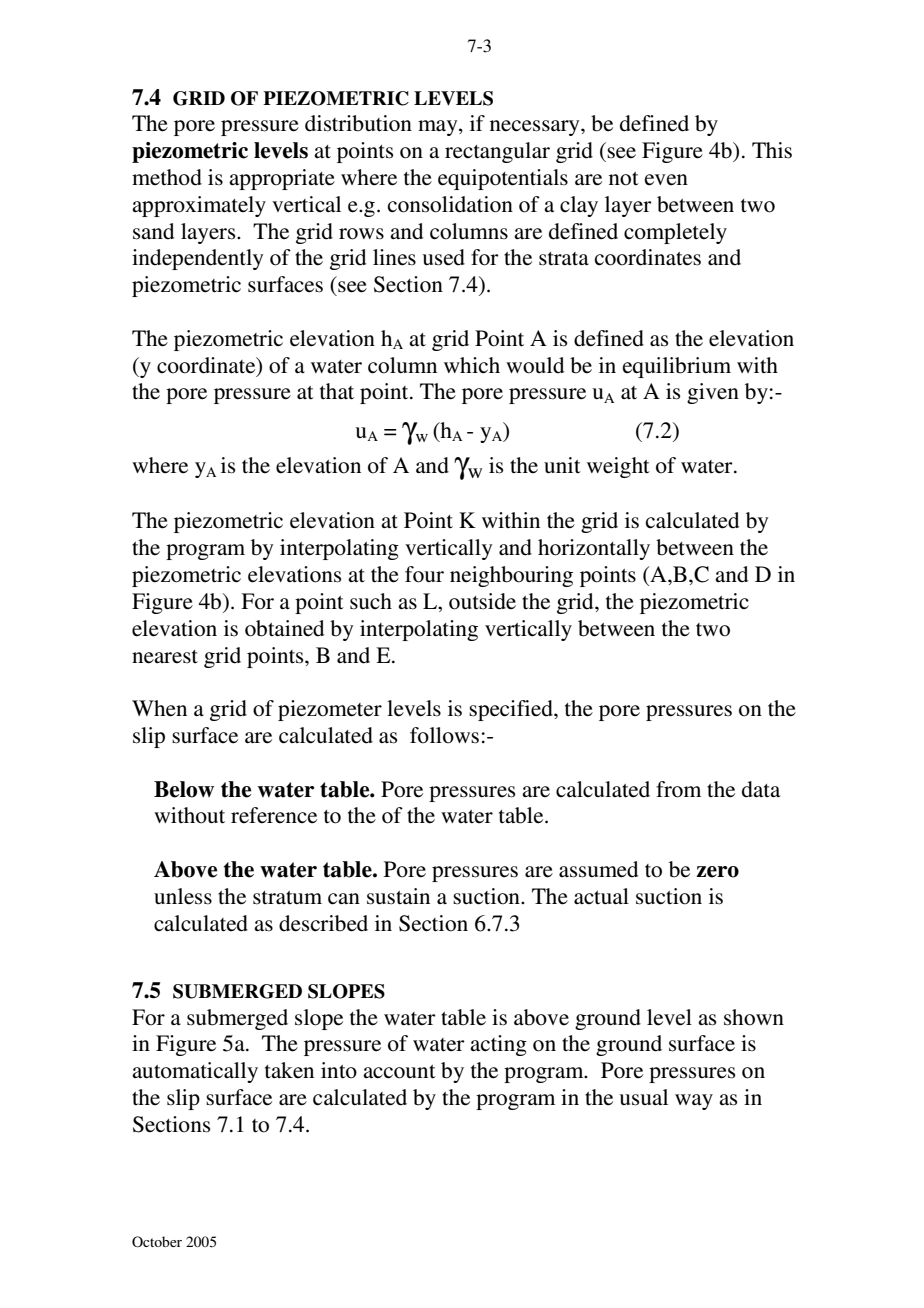 This screenshot has width=924, height=1308. I want to click on October, so click(157, 1242).
